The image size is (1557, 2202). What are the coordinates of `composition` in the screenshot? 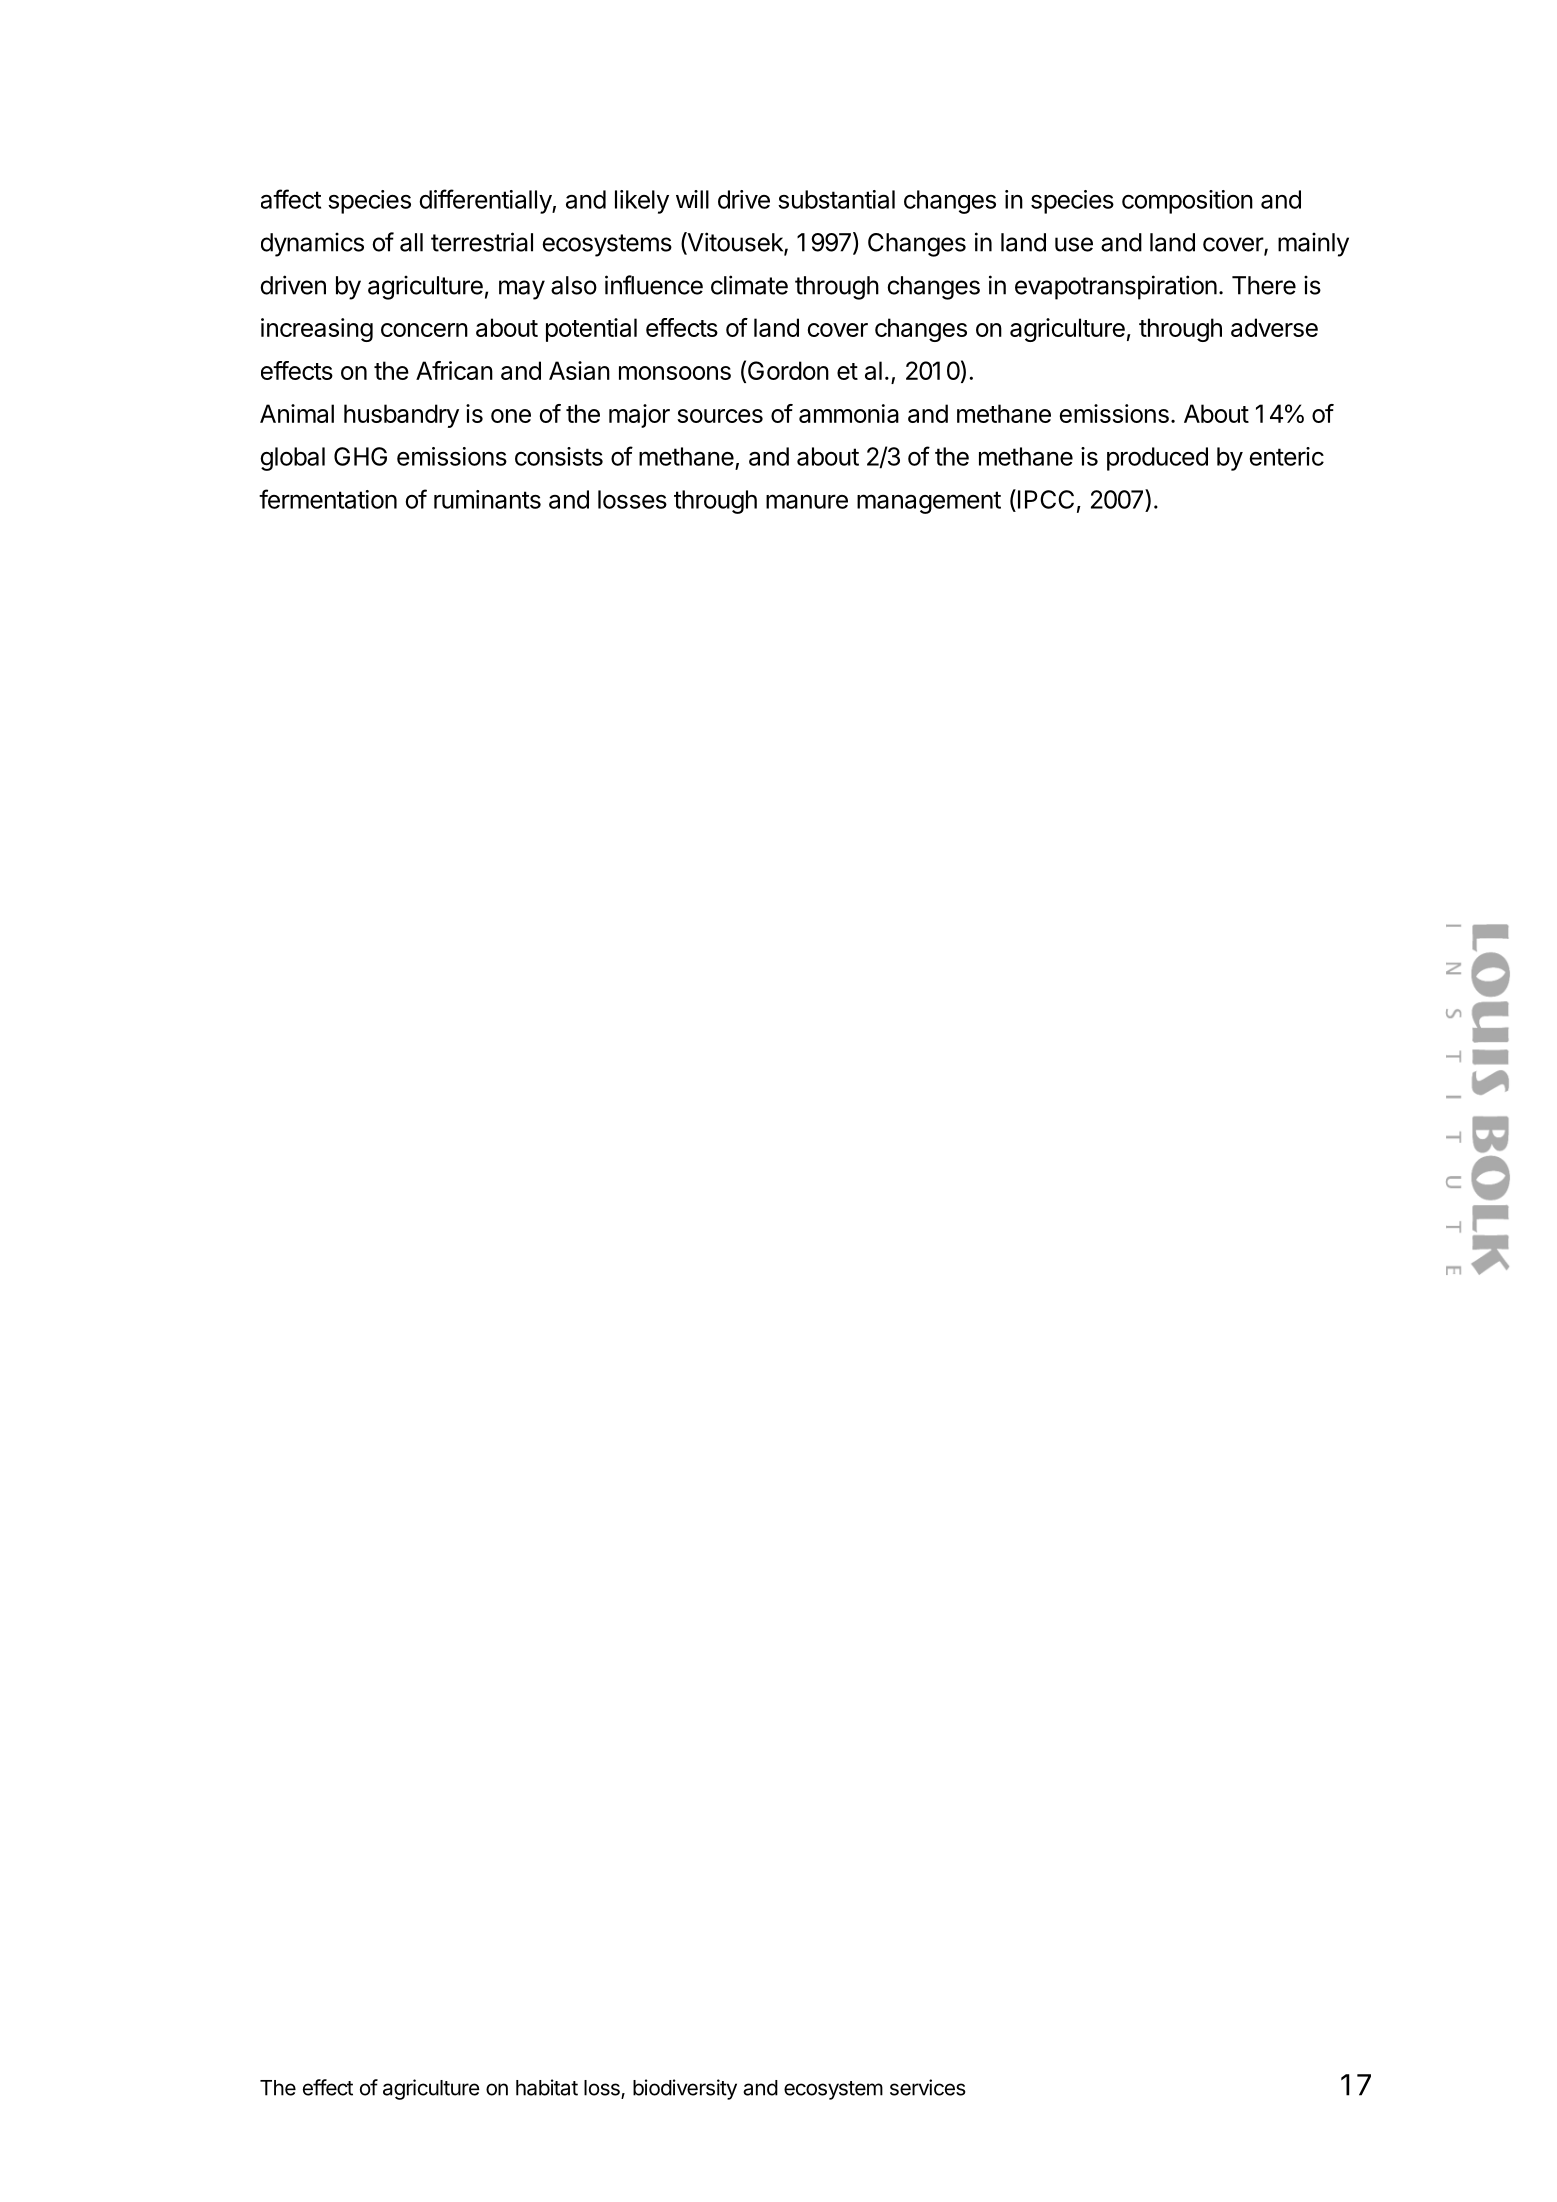 It's located at (1187, 202).
